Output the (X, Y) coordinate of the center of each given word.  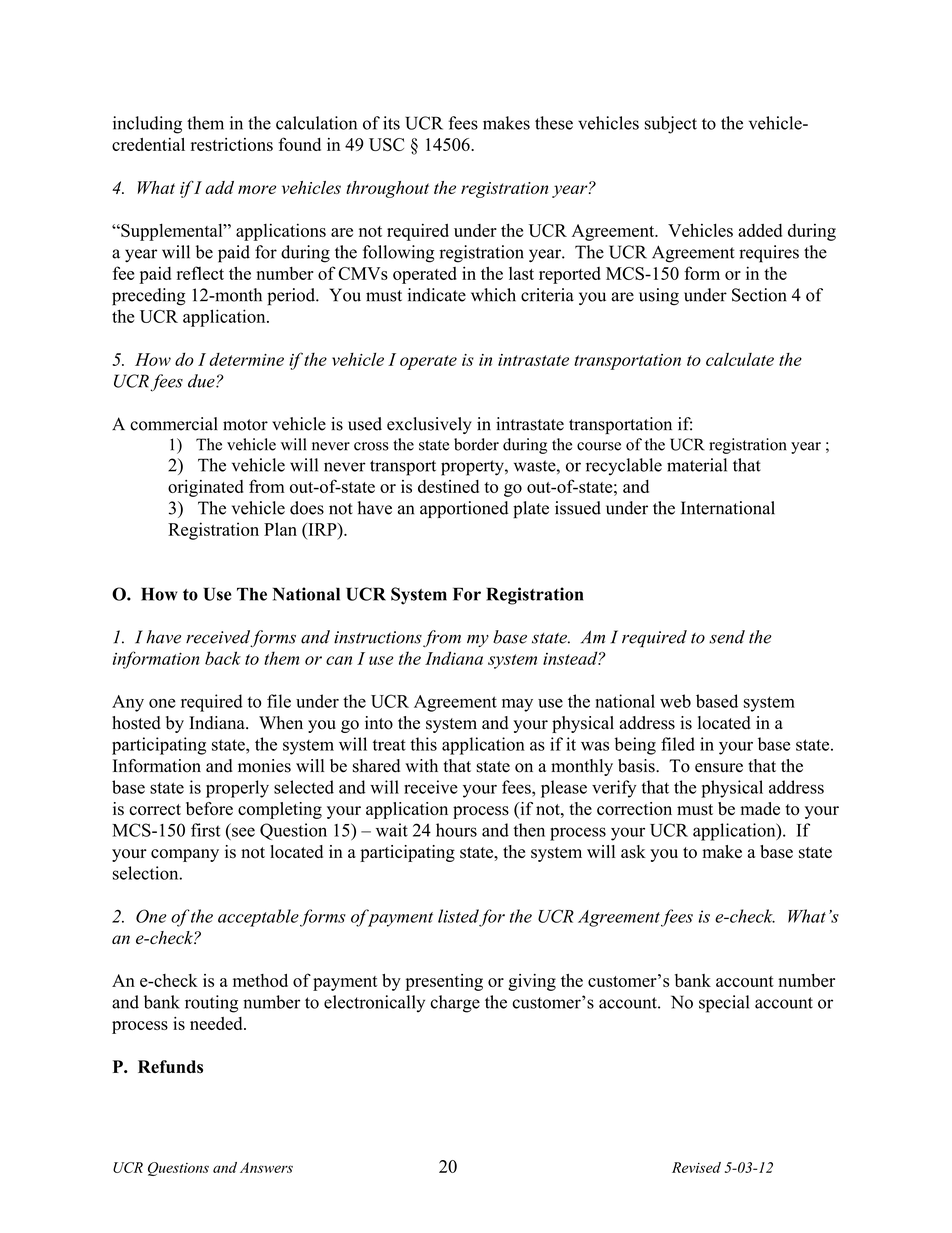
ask (633, 852)
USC (386, 144)
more (257, 189)
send (727, 637)
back (223, 658)
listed (458, 916)
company (185, 855)
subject (671, 125)
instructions (378, 637)
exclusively (429, 425)
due (202, 381)
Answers (266, 1167)
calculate (740, 359)
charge (455, 1004)
